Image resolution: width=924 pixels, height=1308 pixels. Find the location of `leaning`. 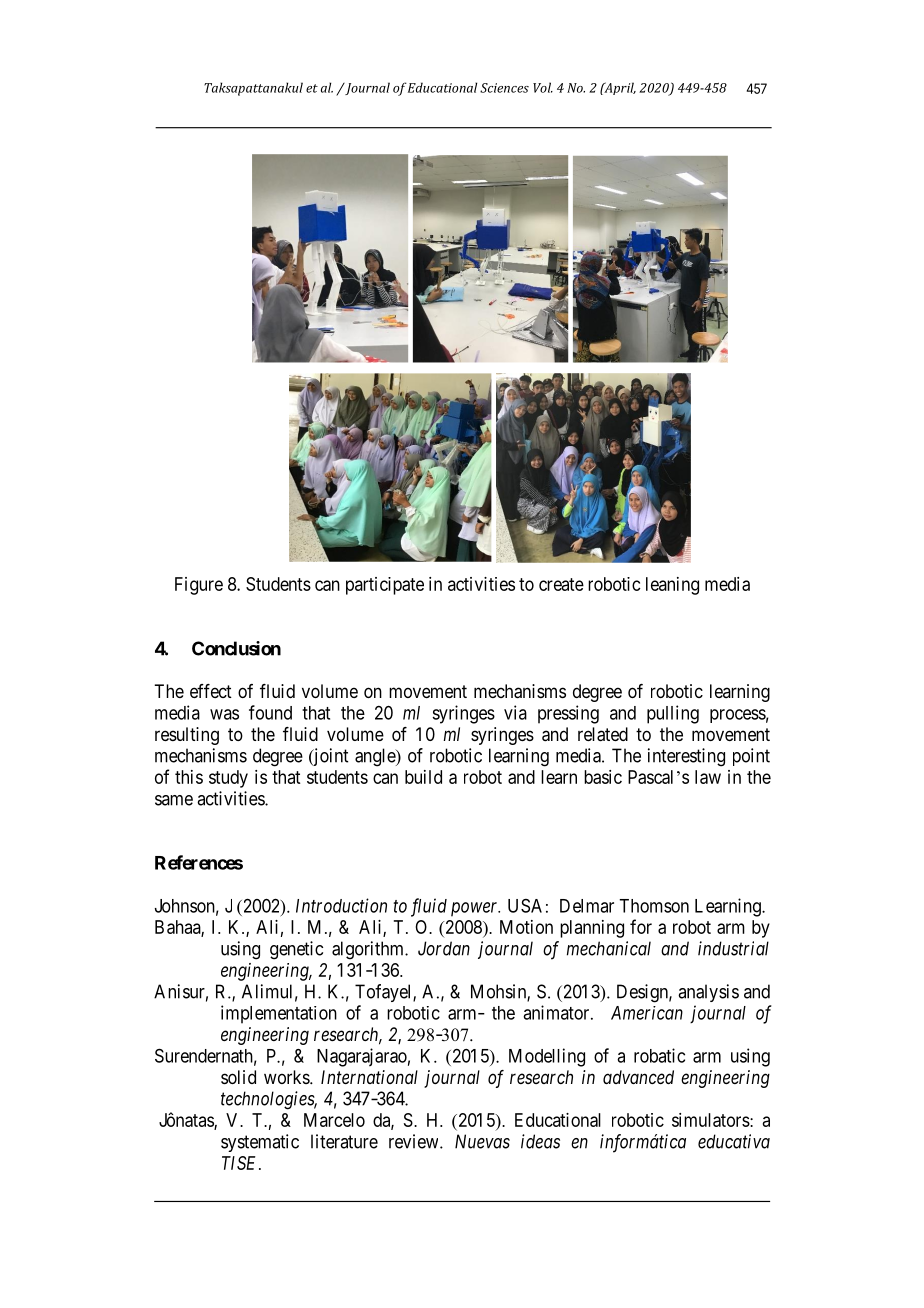

leaning is located at coordinates (672, 586).
